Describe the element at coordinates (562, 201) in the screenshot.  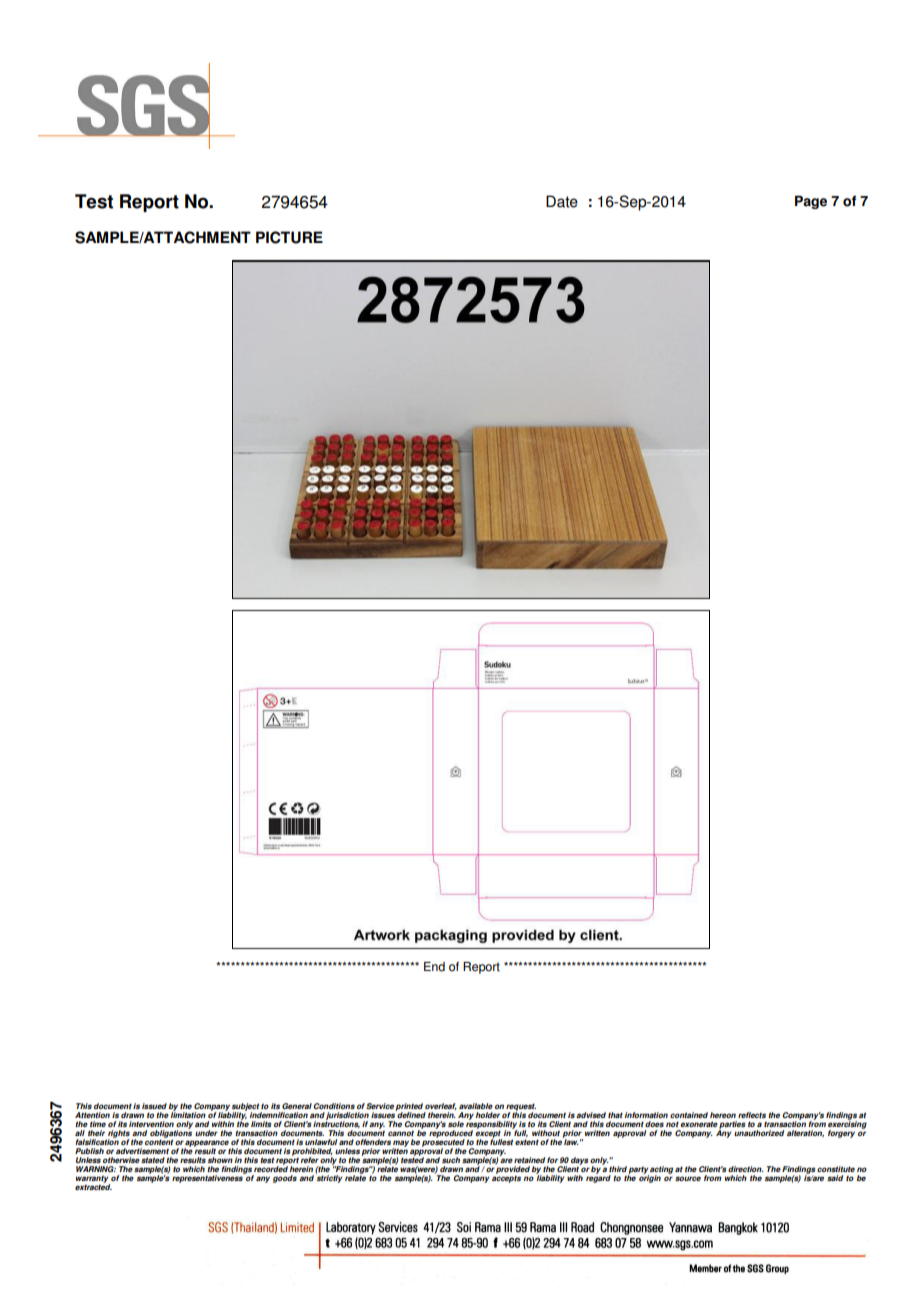
I see `Date` at that location.
